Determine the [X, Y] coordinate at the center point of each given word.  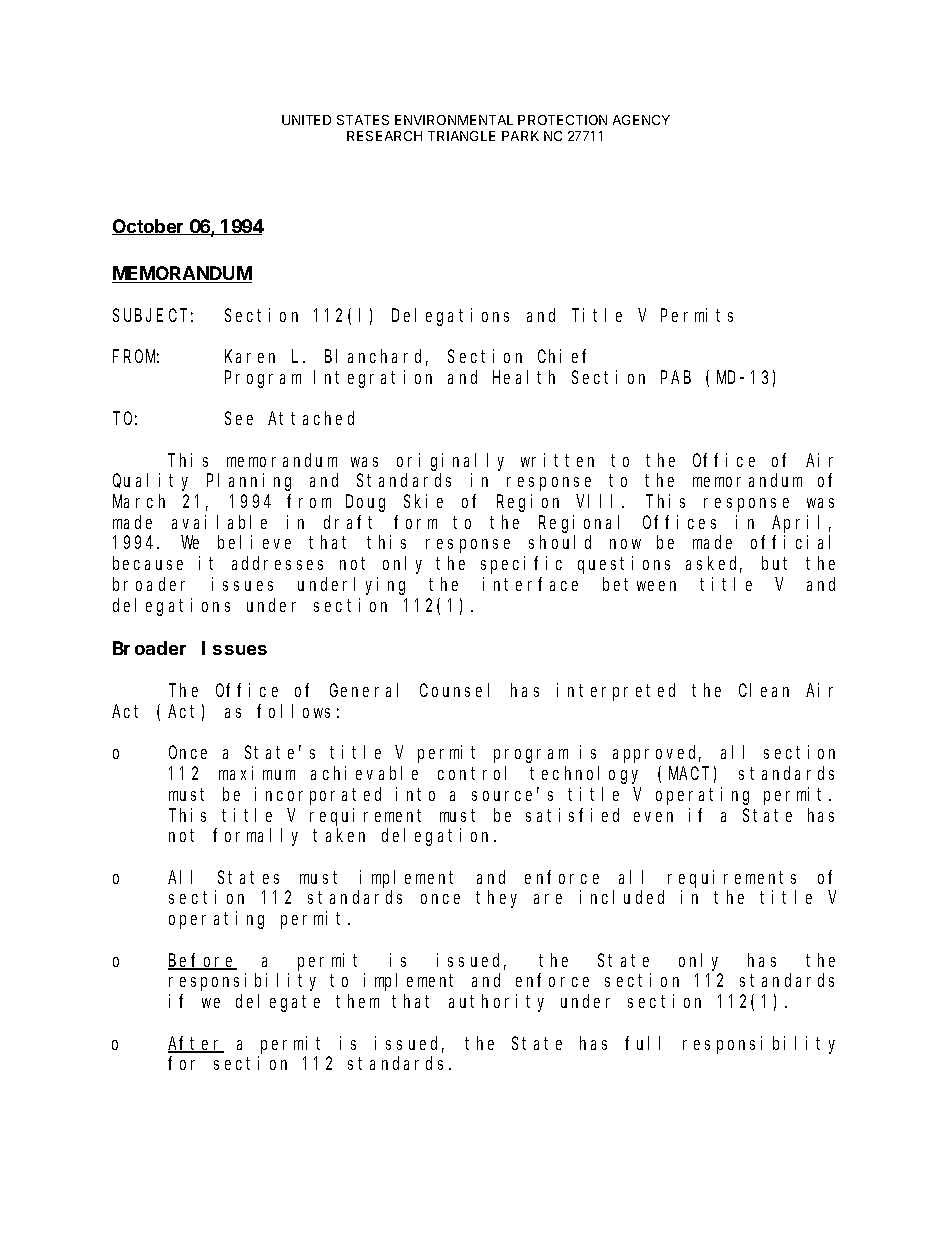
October [149, 227]
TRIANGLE [461, 136]
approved [657, 754]
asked [714, 565]
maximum [257, 773]
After [196, 1044]
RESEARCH [384, 136]
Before [202, 961]
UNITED [306, 120]
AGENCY [641, 120]
